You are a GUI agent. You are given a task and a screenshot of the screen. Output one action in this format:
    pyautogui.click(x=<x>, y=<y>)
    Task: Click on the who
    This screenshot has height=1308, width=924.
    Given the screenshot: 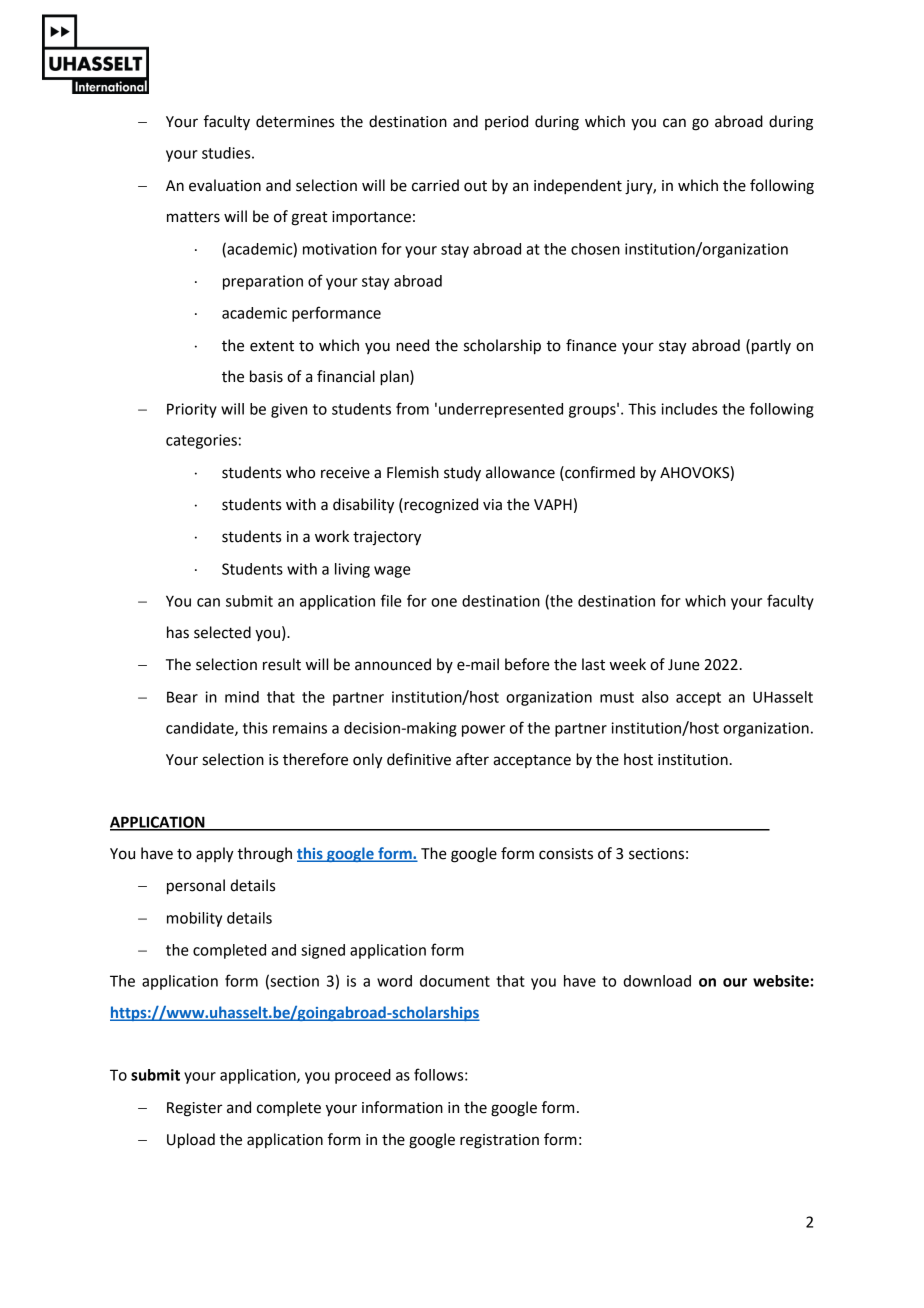 What is the action you would take?
    pyautogui.click(x=300, y=472)
